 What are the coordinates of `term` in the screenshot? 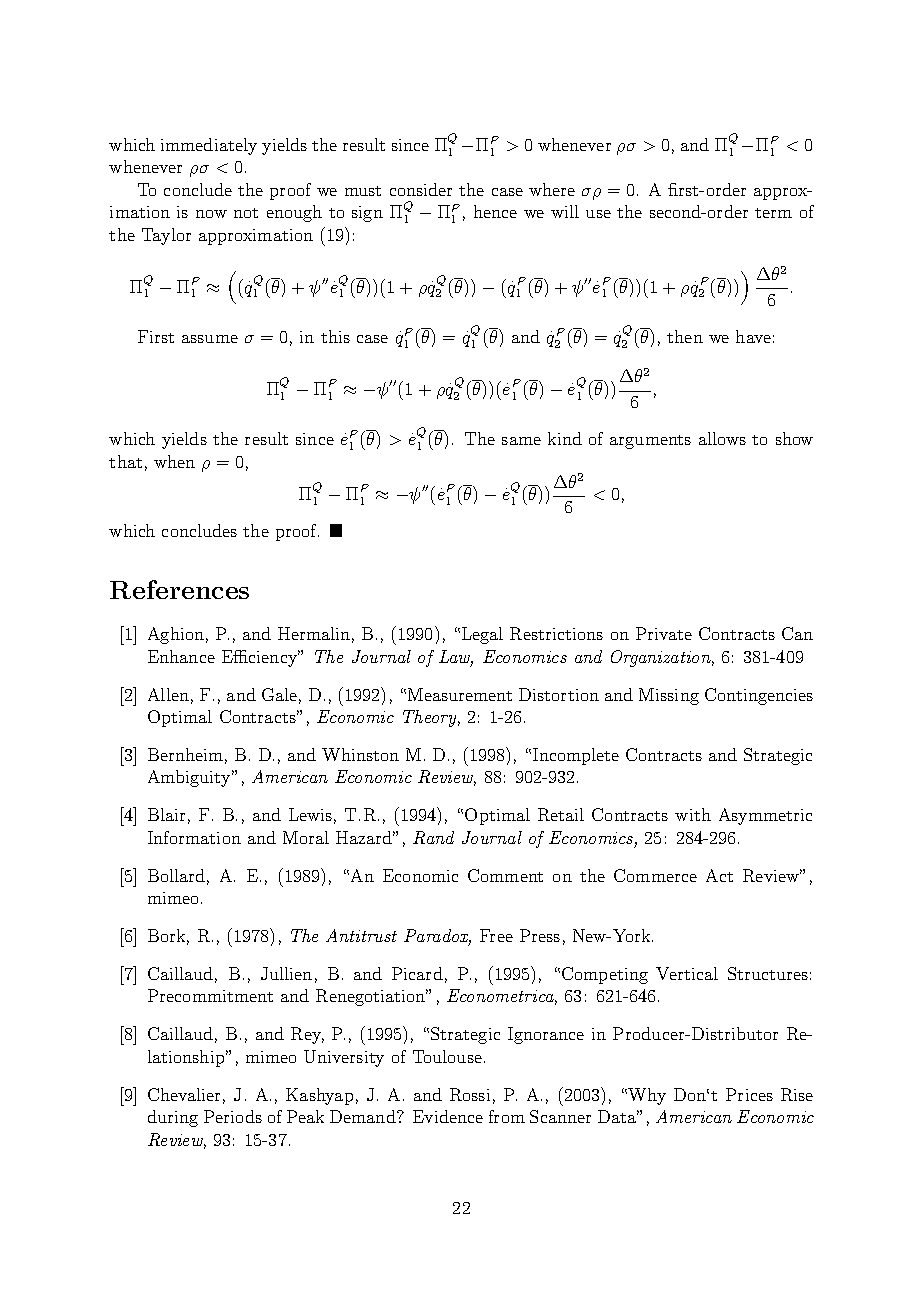 It's located at (773, 213).
